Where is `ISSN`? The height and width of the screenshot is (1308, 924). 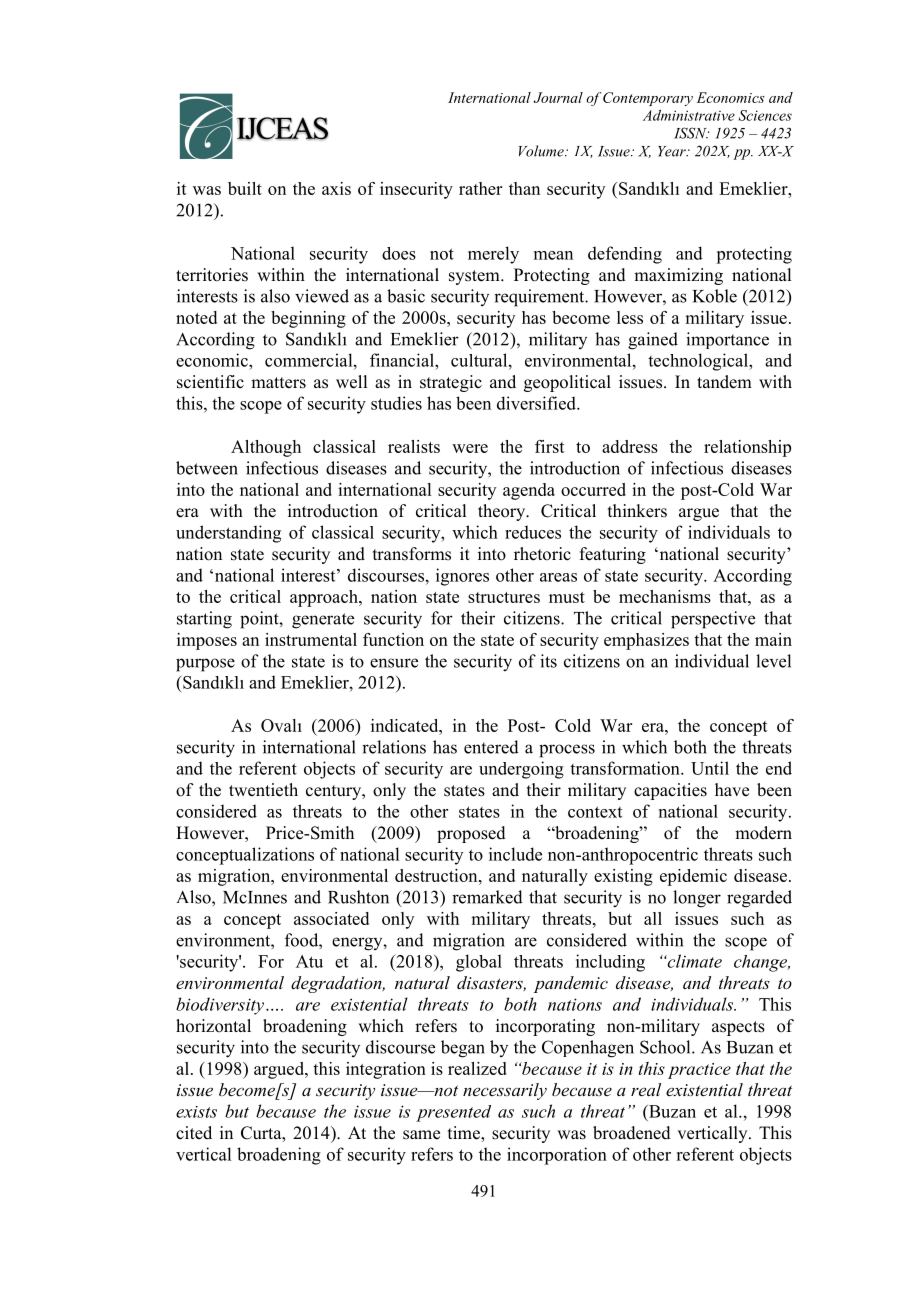
ISSN is located at coordinates (691, 133).
